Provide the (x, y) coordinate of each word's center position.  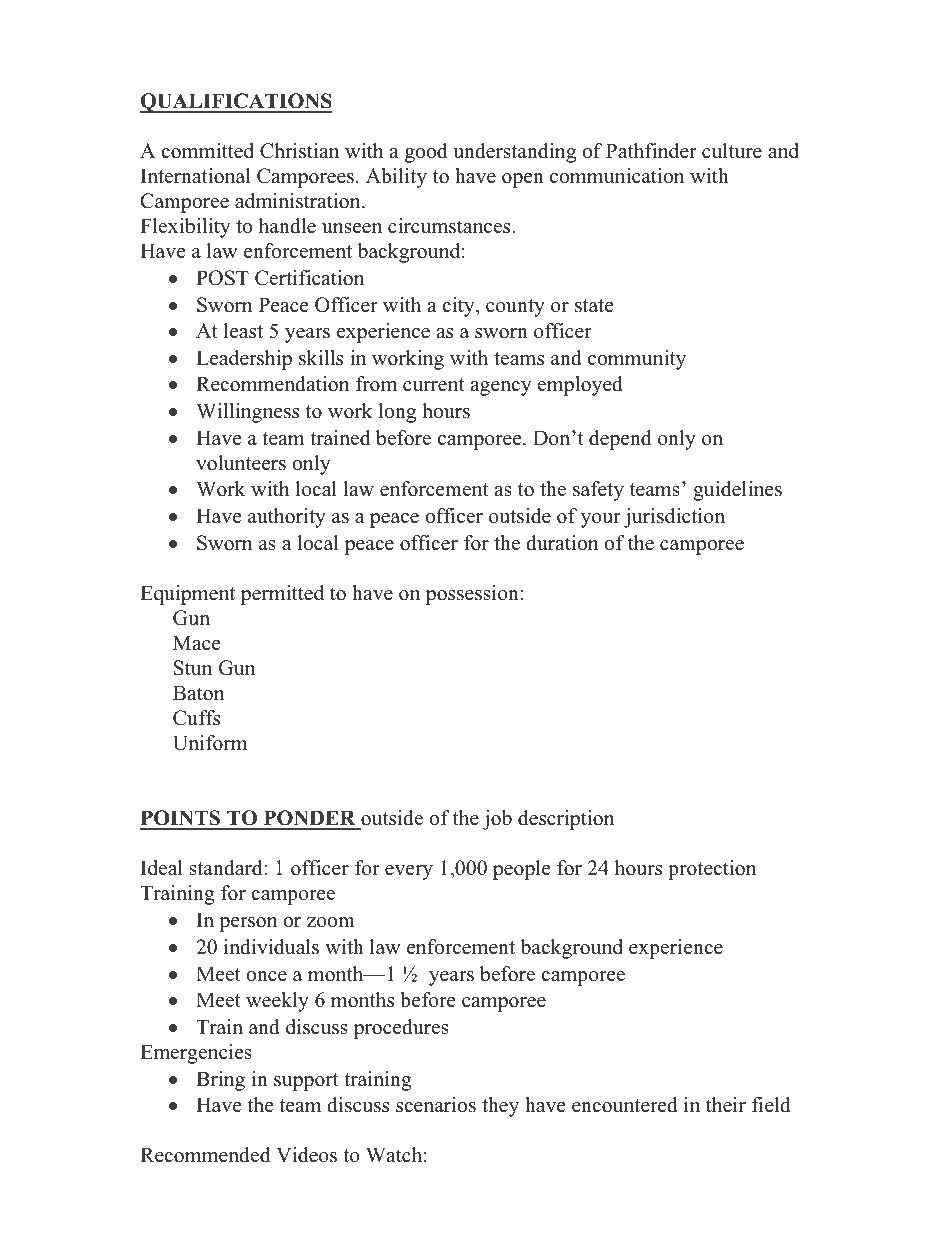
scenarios (436, 1105)
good (426, 153)
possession (472, 595)
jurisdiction (674, 518)
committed (207, 151)
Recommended (205, 1155)
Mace (197, 643)
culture (732, 151)
